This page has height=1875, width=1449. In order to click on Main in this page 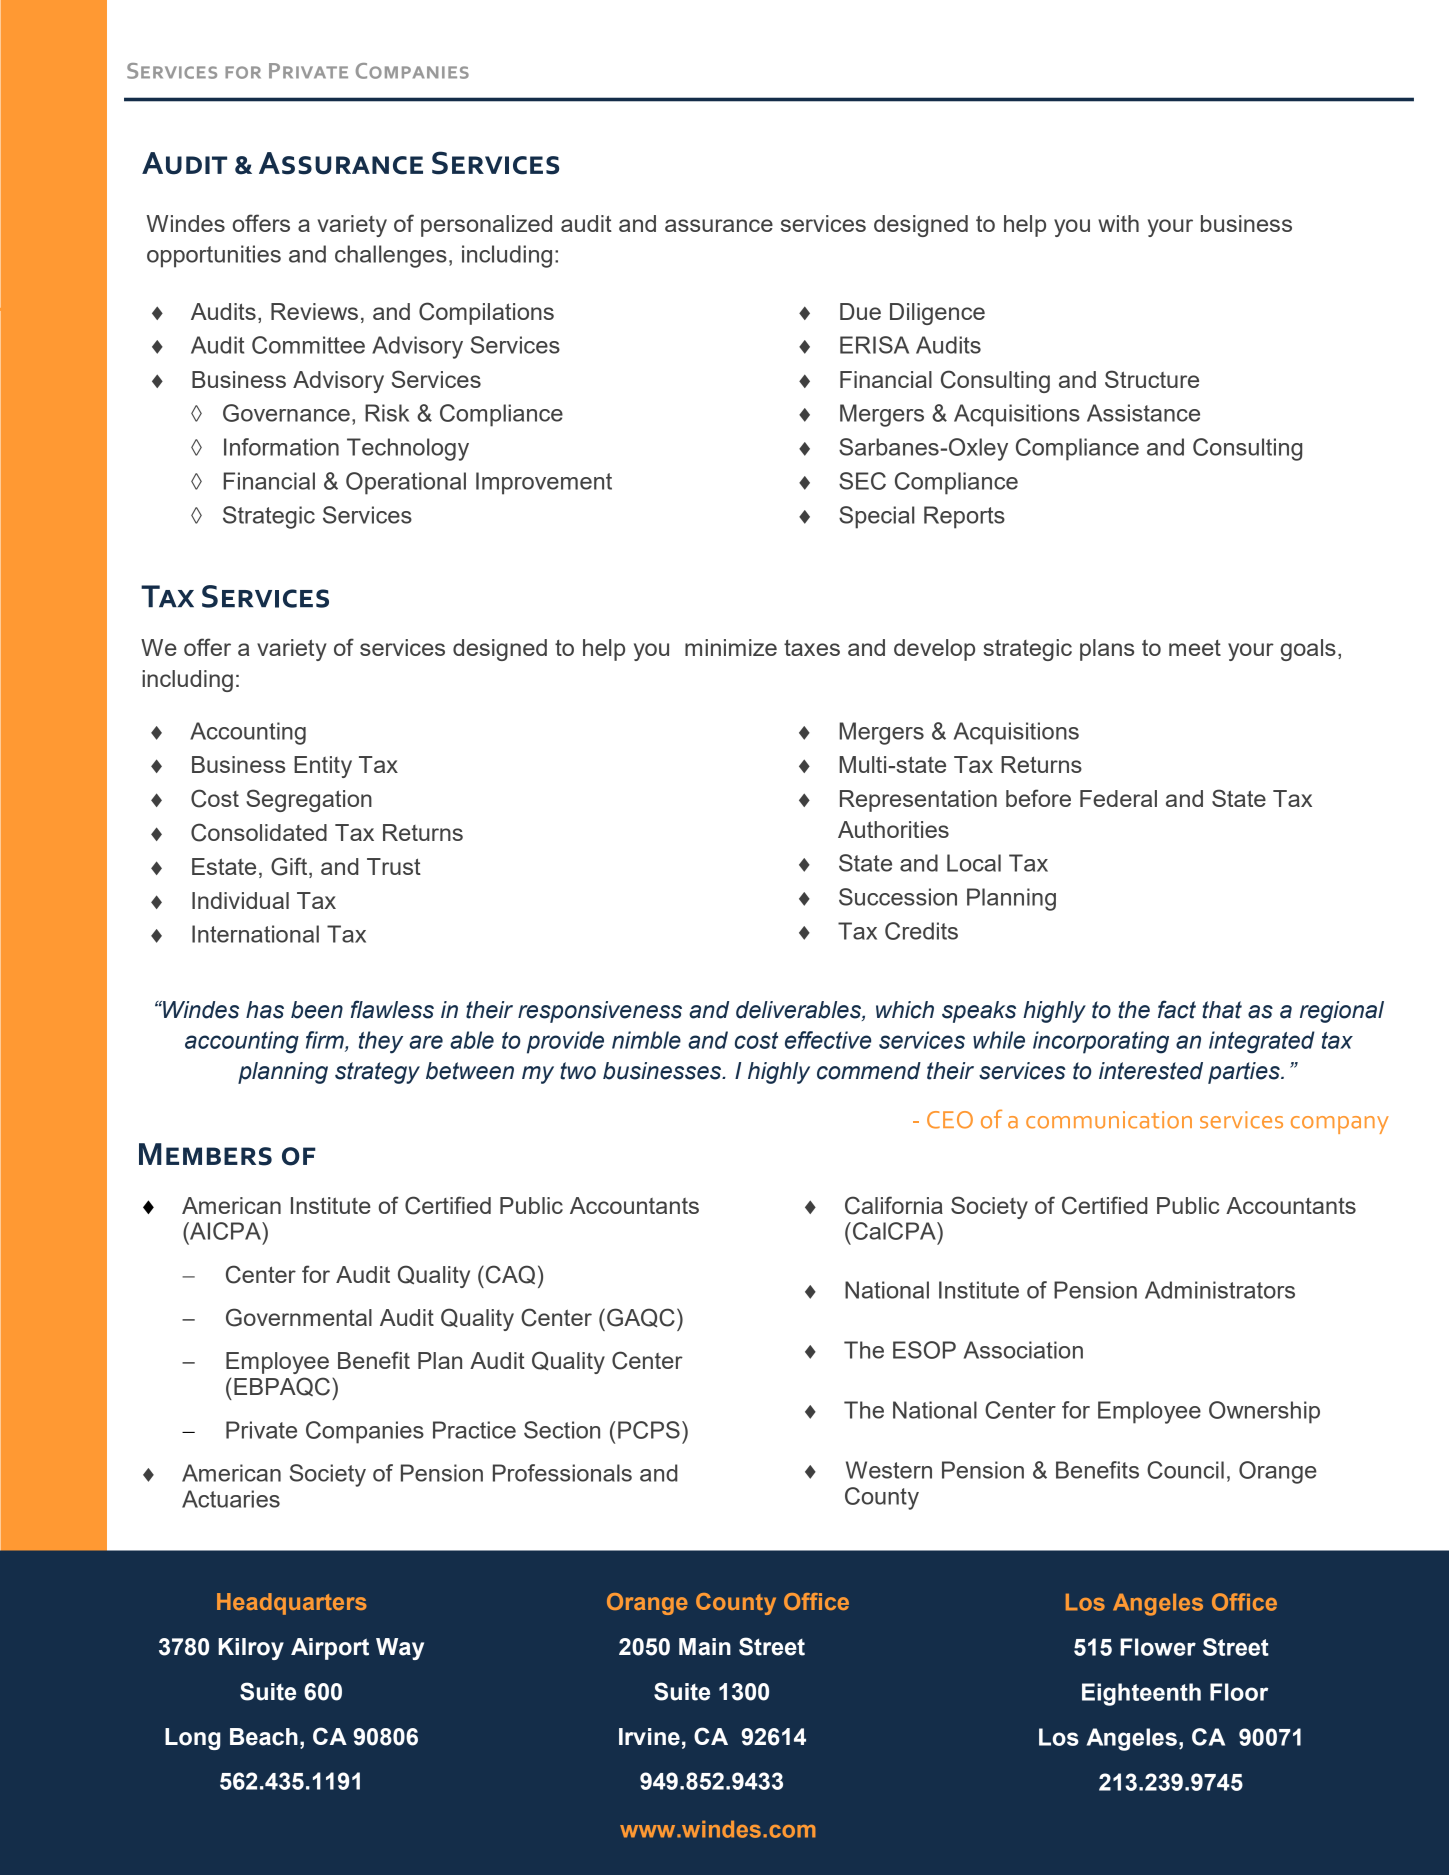, I will do `click(705, 1647)`.
